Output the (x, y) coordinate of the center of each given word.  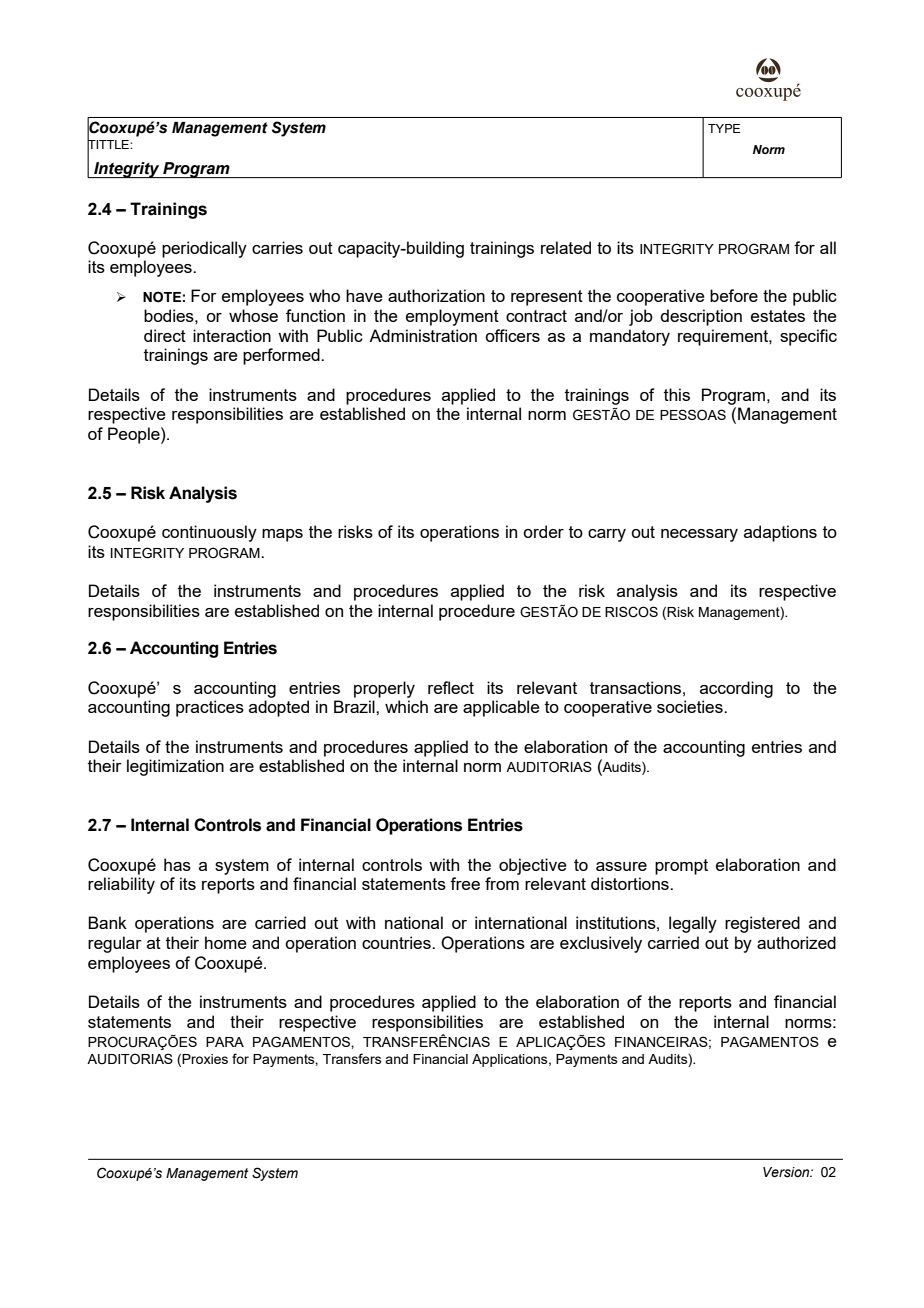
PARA (225, 1042)
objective (533, 866)
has (177, 864)
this (677, 394)
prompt (681, 867)
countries (397, 942)
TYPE (724, 128)
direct (165, 335)
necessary (699, 535)
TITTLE (109, 144)
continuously (209, 533)
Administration (423, 335)
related (566, 247)
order (543, 531)
